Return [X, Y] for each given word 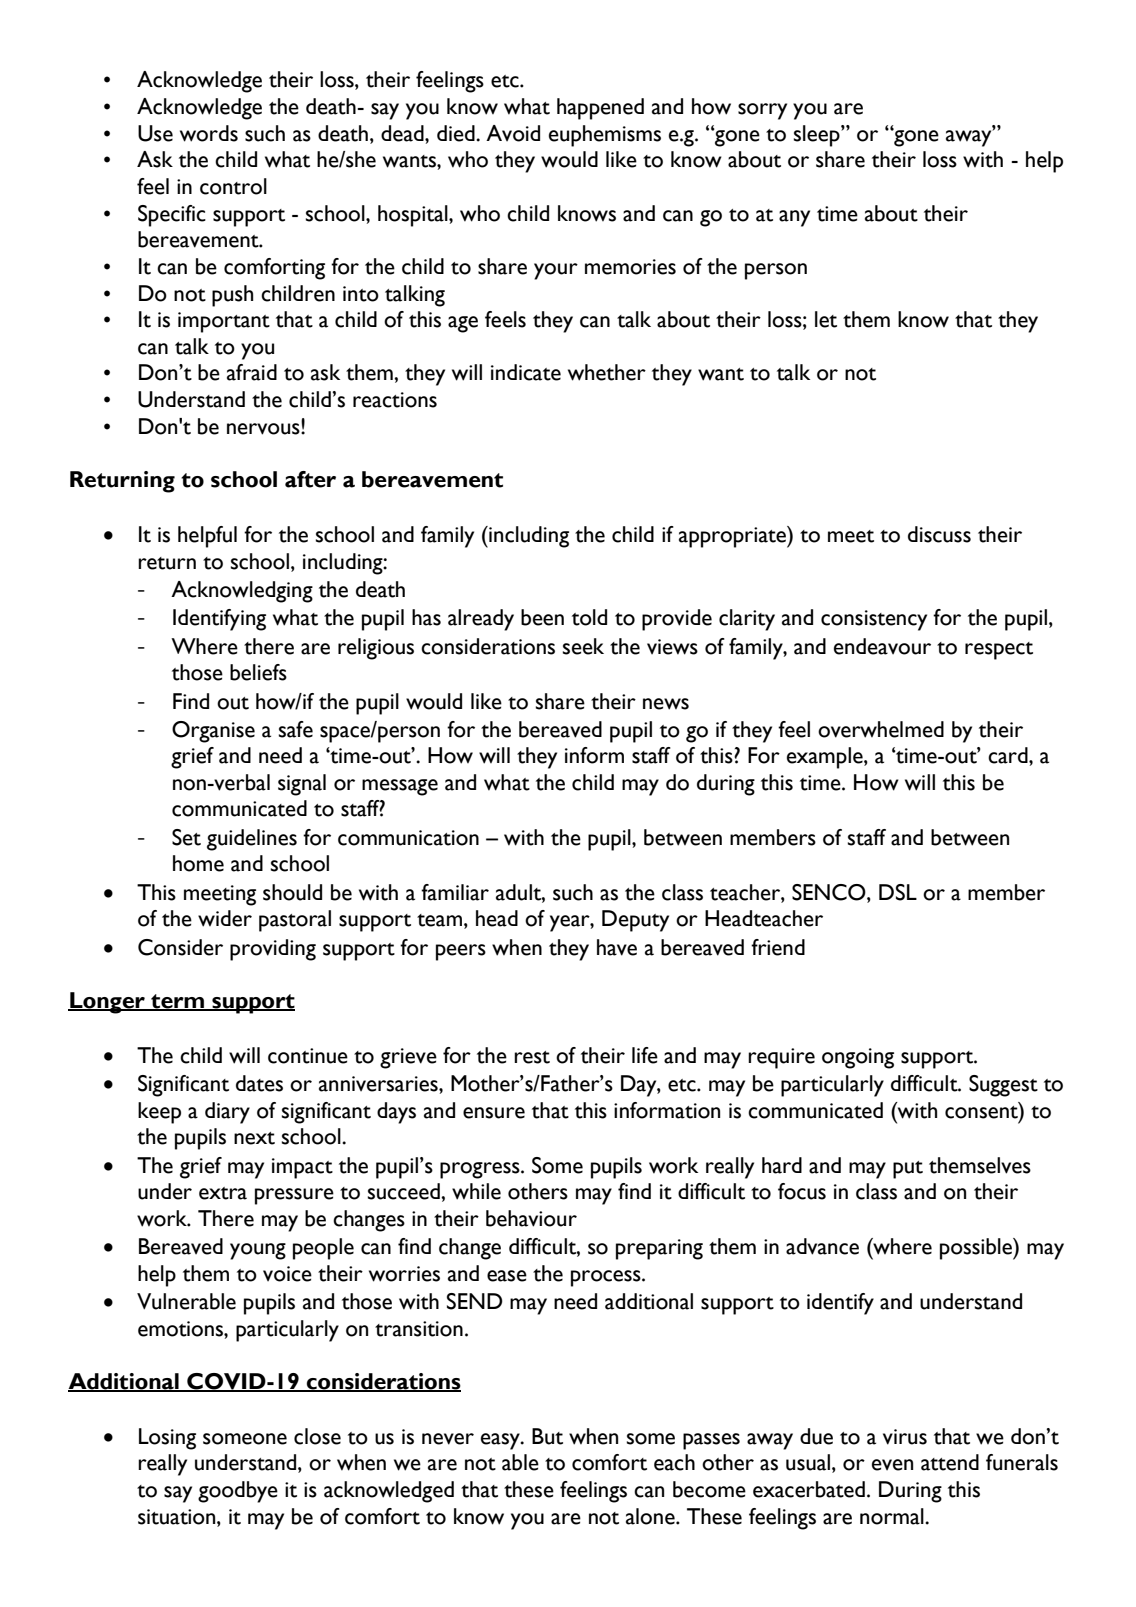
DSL [898, 892]
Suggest [1003, 1086]
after [310, 479]
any [794, 218]
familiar [455, 892]
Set [186, 837]
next [254, 1138]
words [209, 133]
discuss [939, 534]
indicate [526, 372]
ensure [494, 1113]
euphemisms [605, 136]
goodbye [238, 1492]
